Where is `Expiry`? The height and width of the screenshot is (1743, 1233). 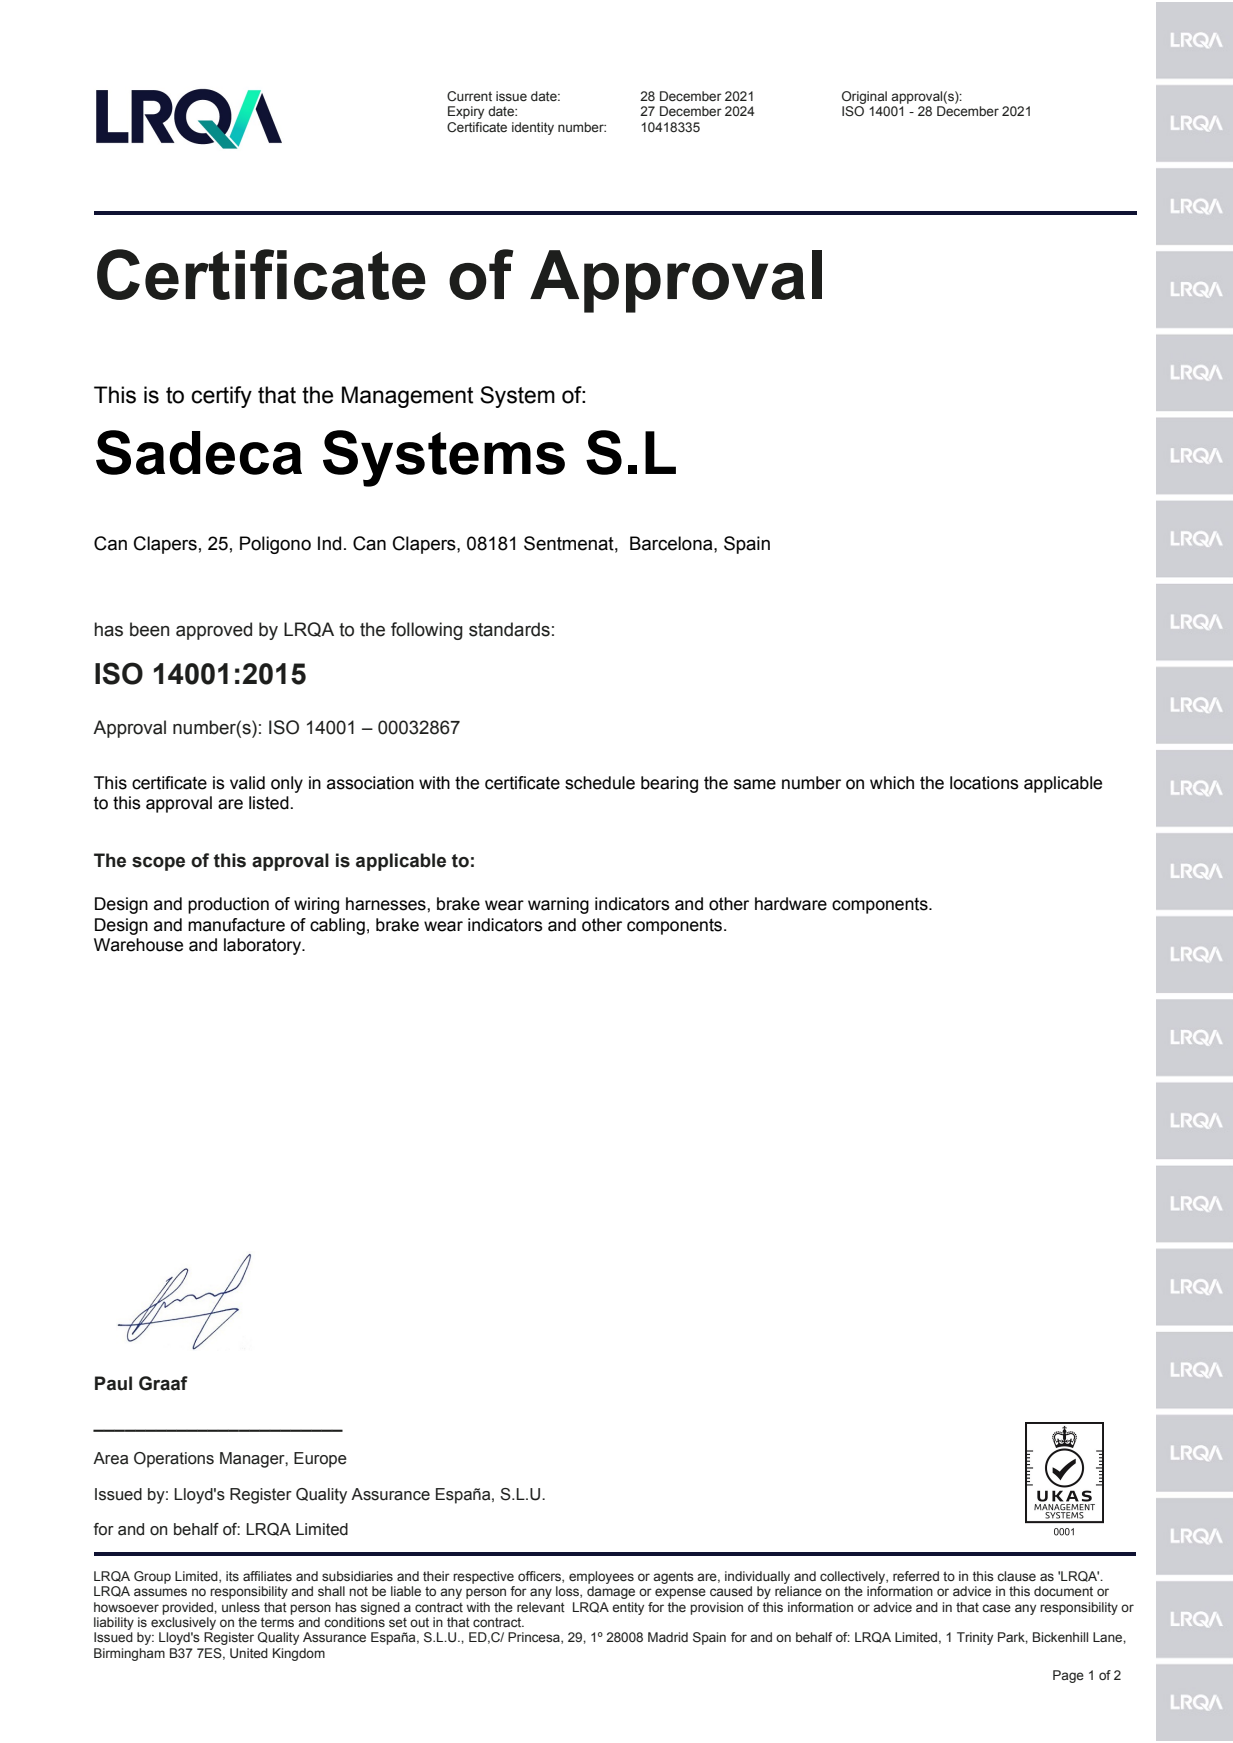 Expiry is located at coordinates (466, 112).
